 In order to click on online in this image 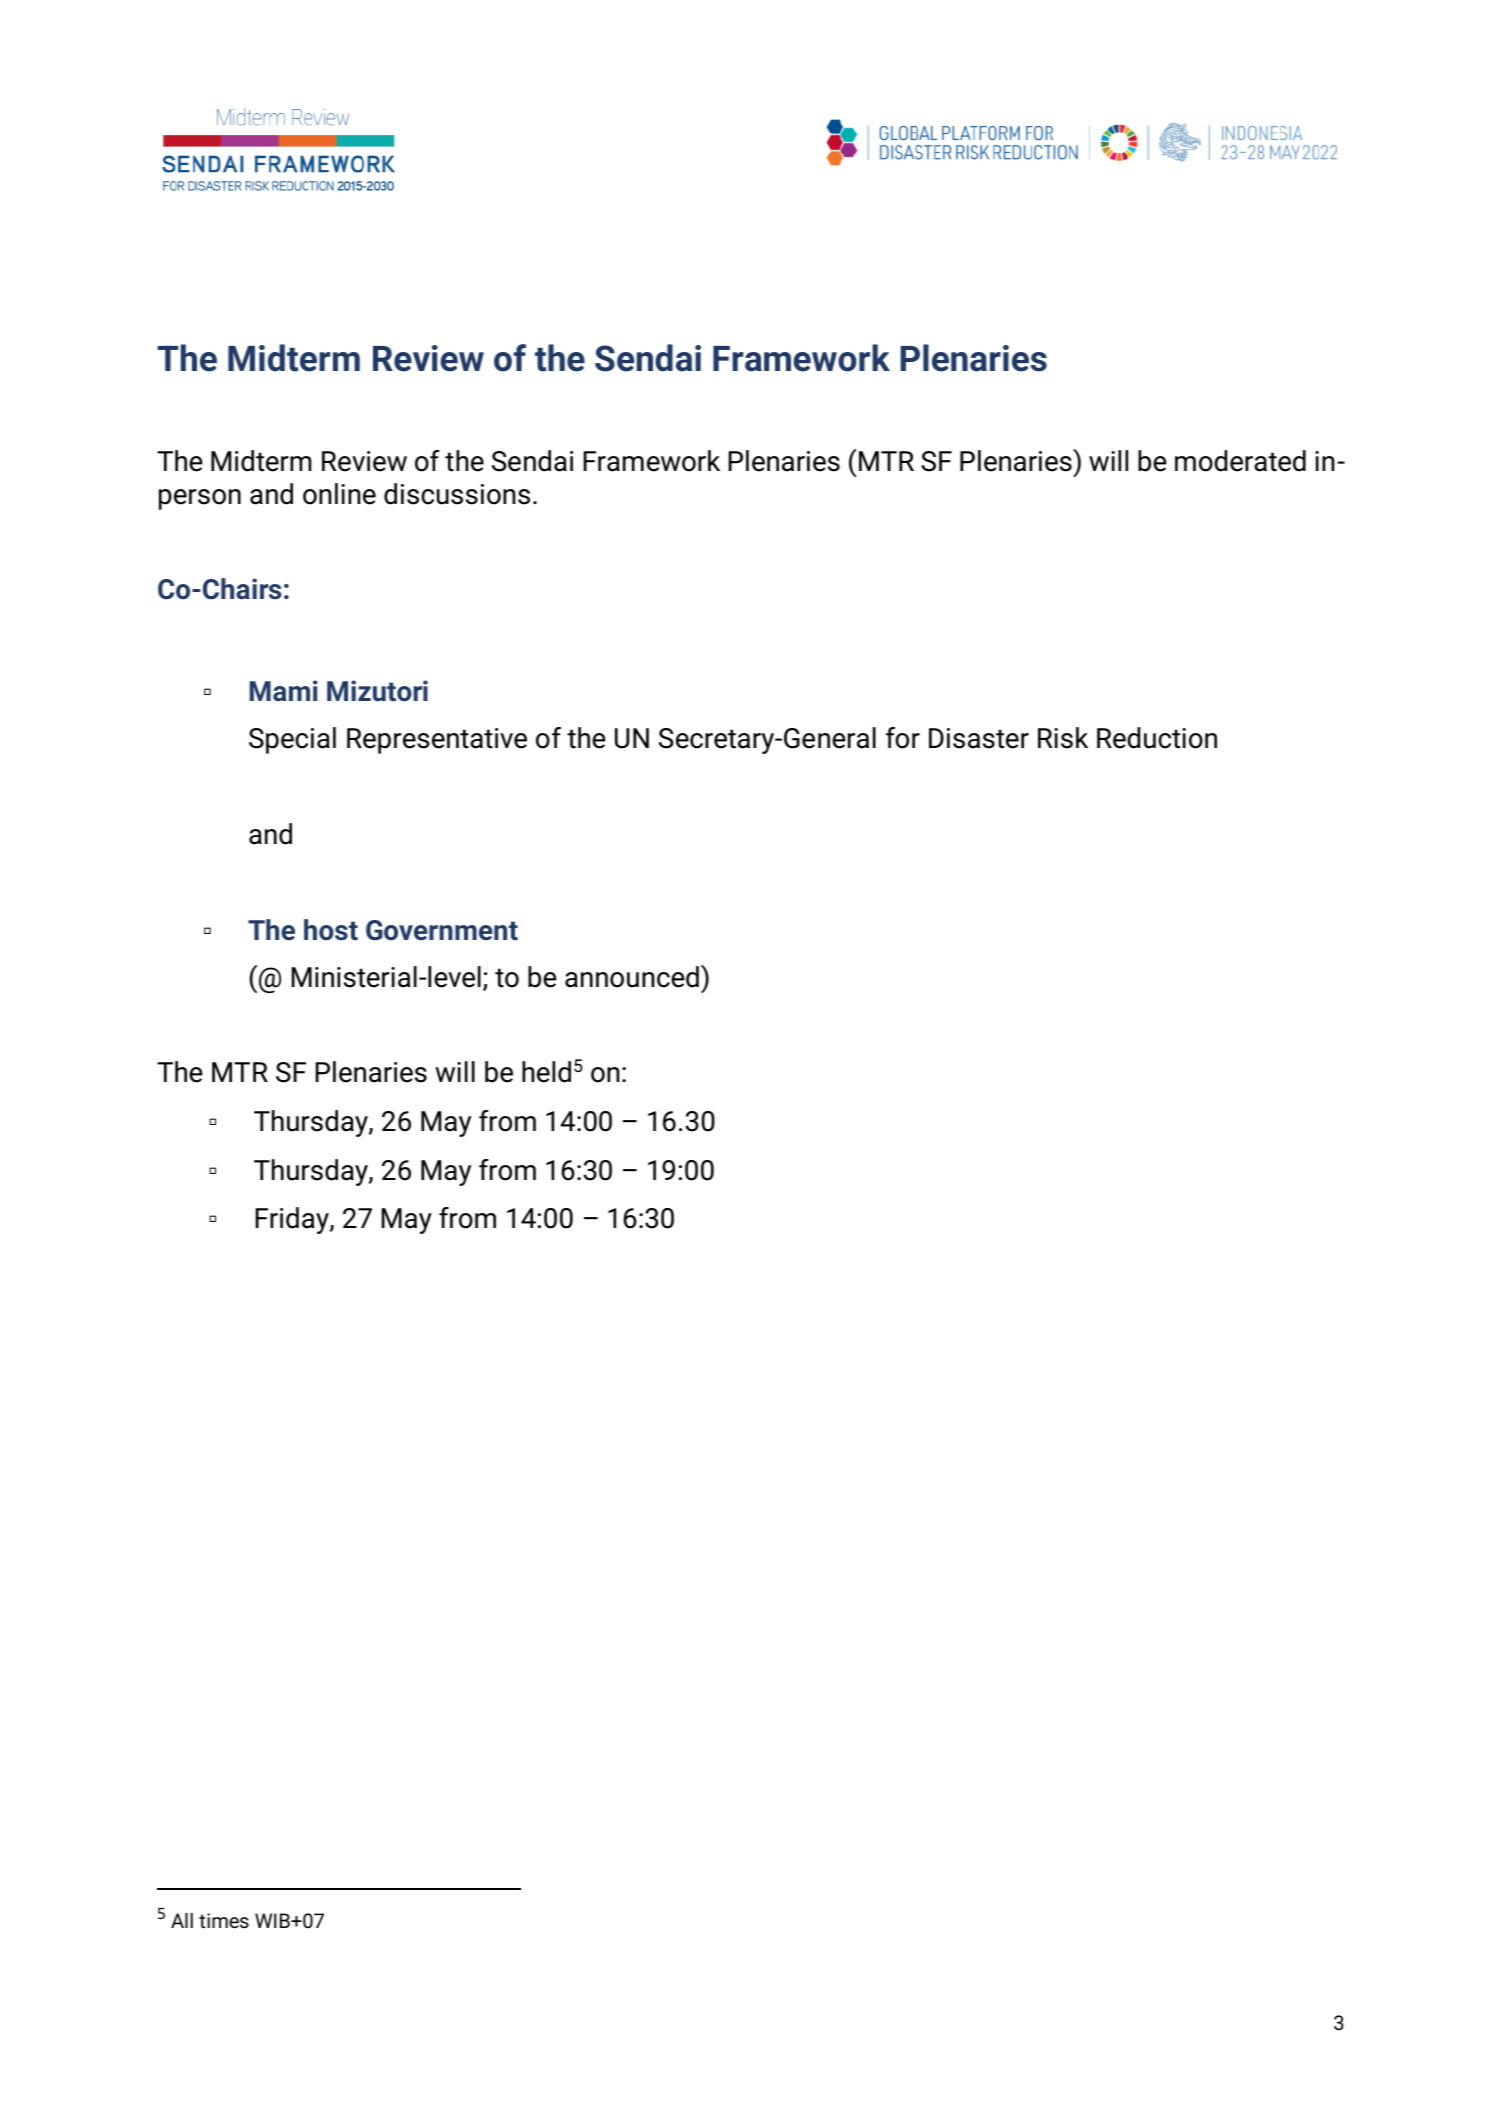, I will do `click(339, 494)`.
